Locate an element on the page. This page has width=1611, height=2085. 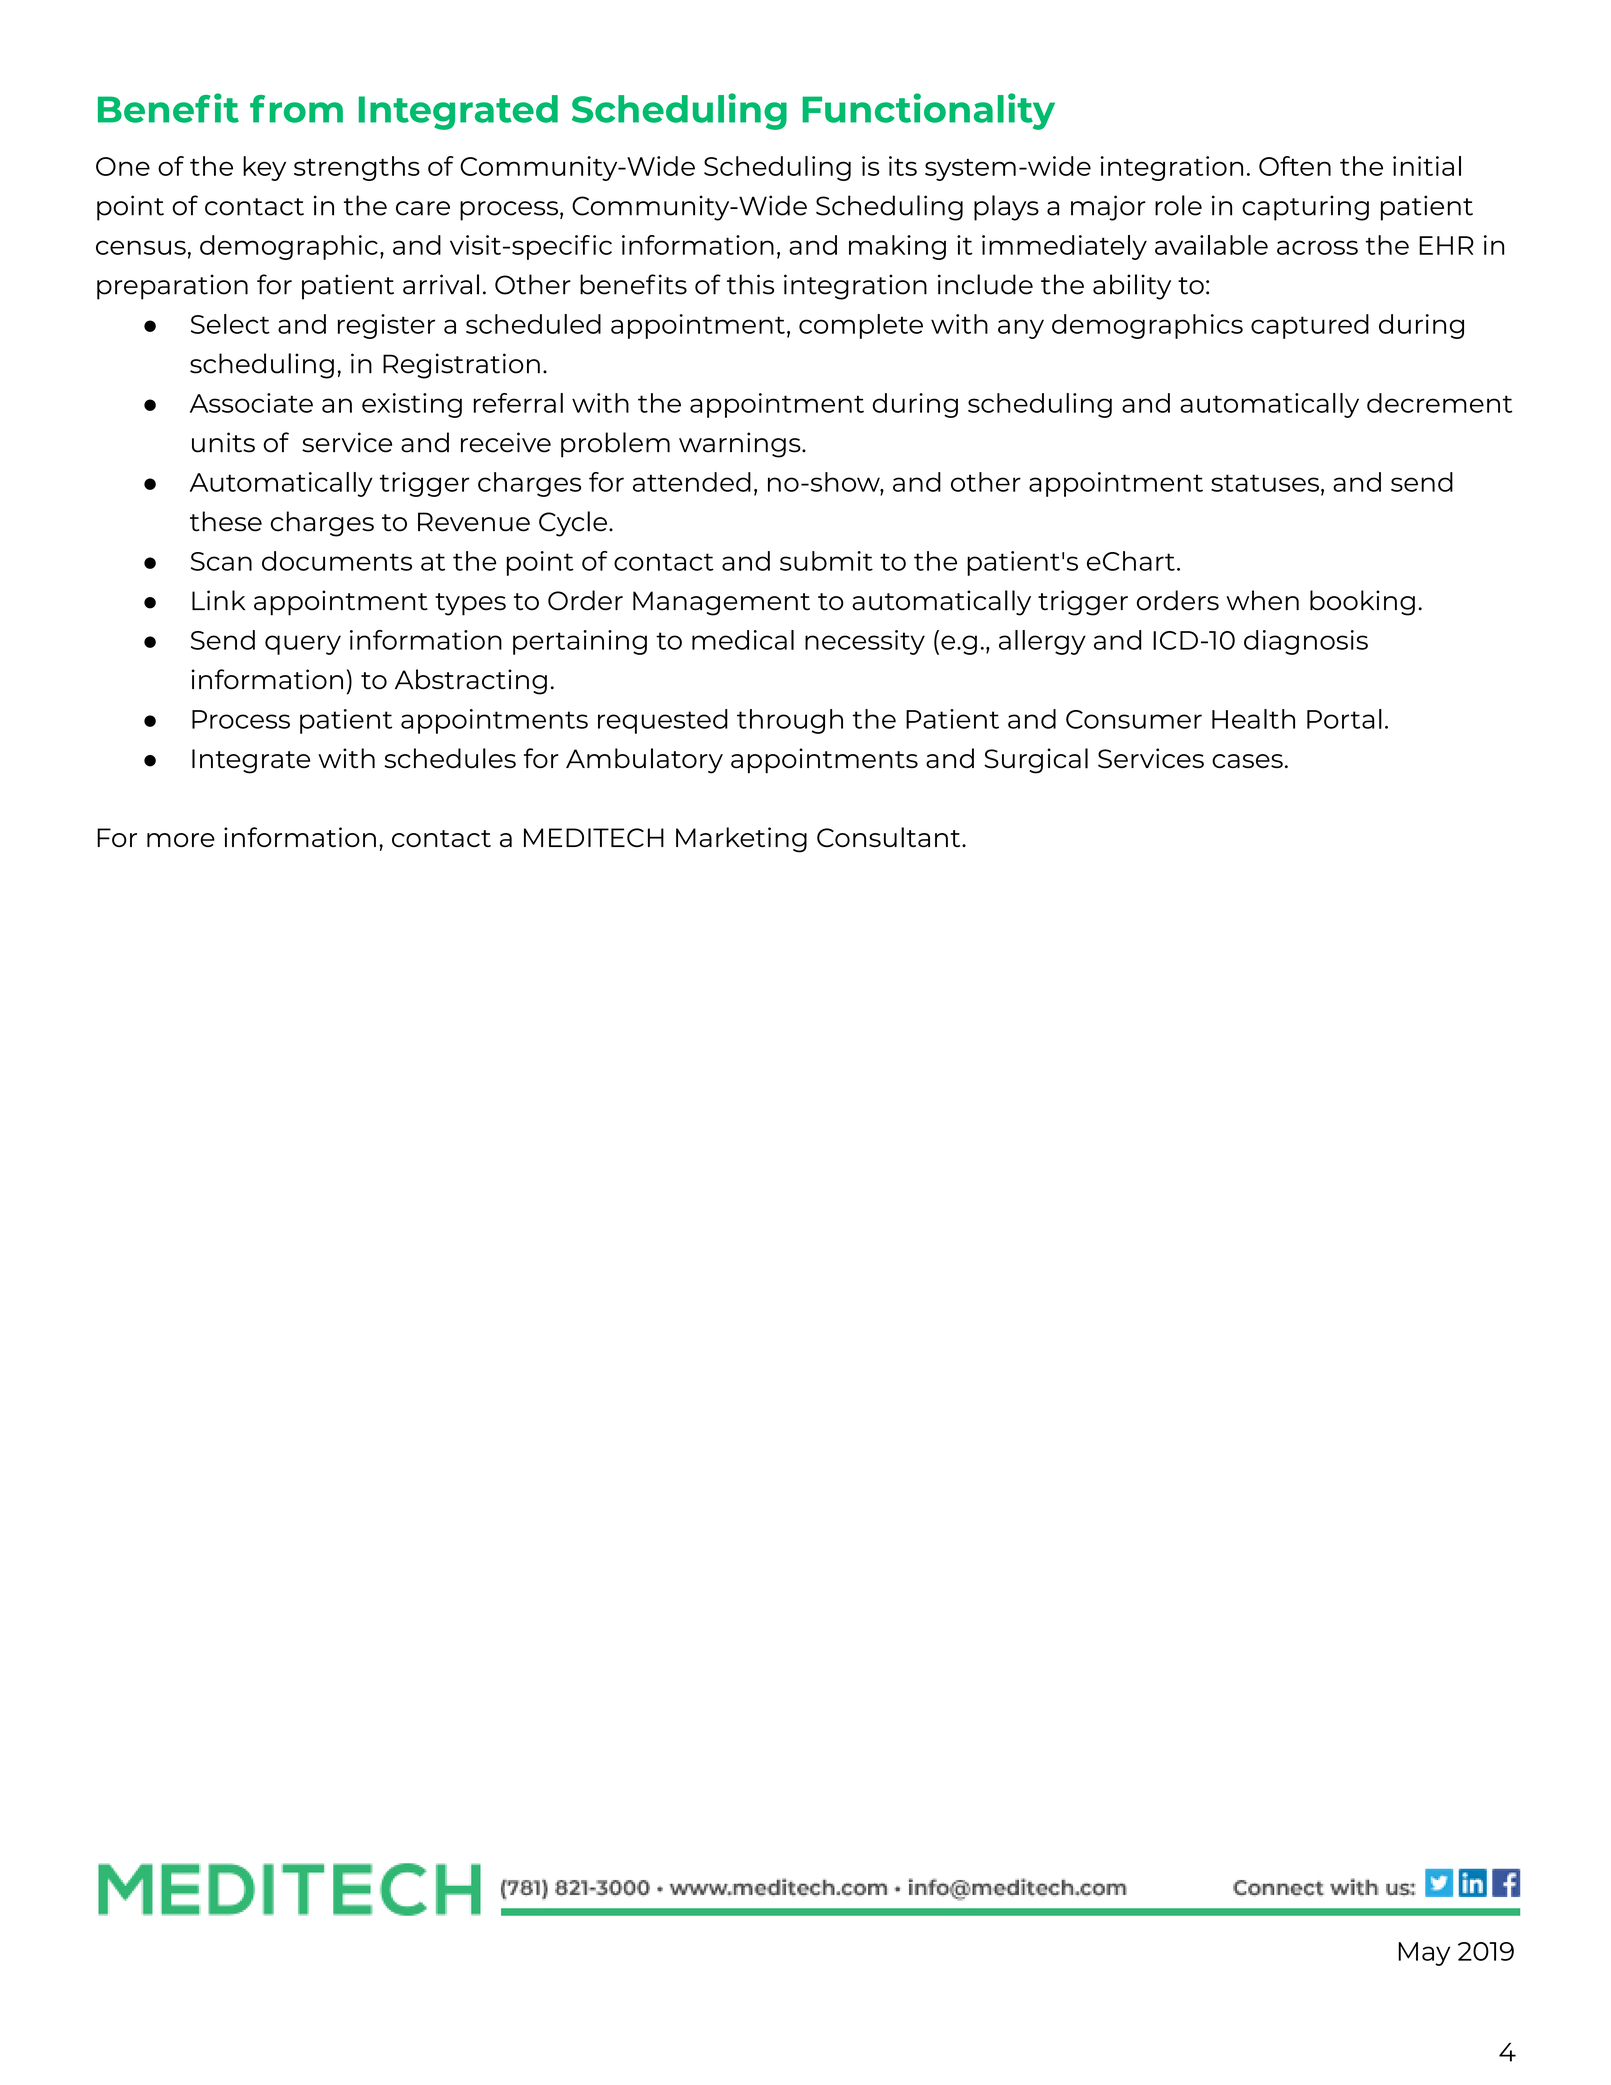
more is located at coordinates (181, 840).
